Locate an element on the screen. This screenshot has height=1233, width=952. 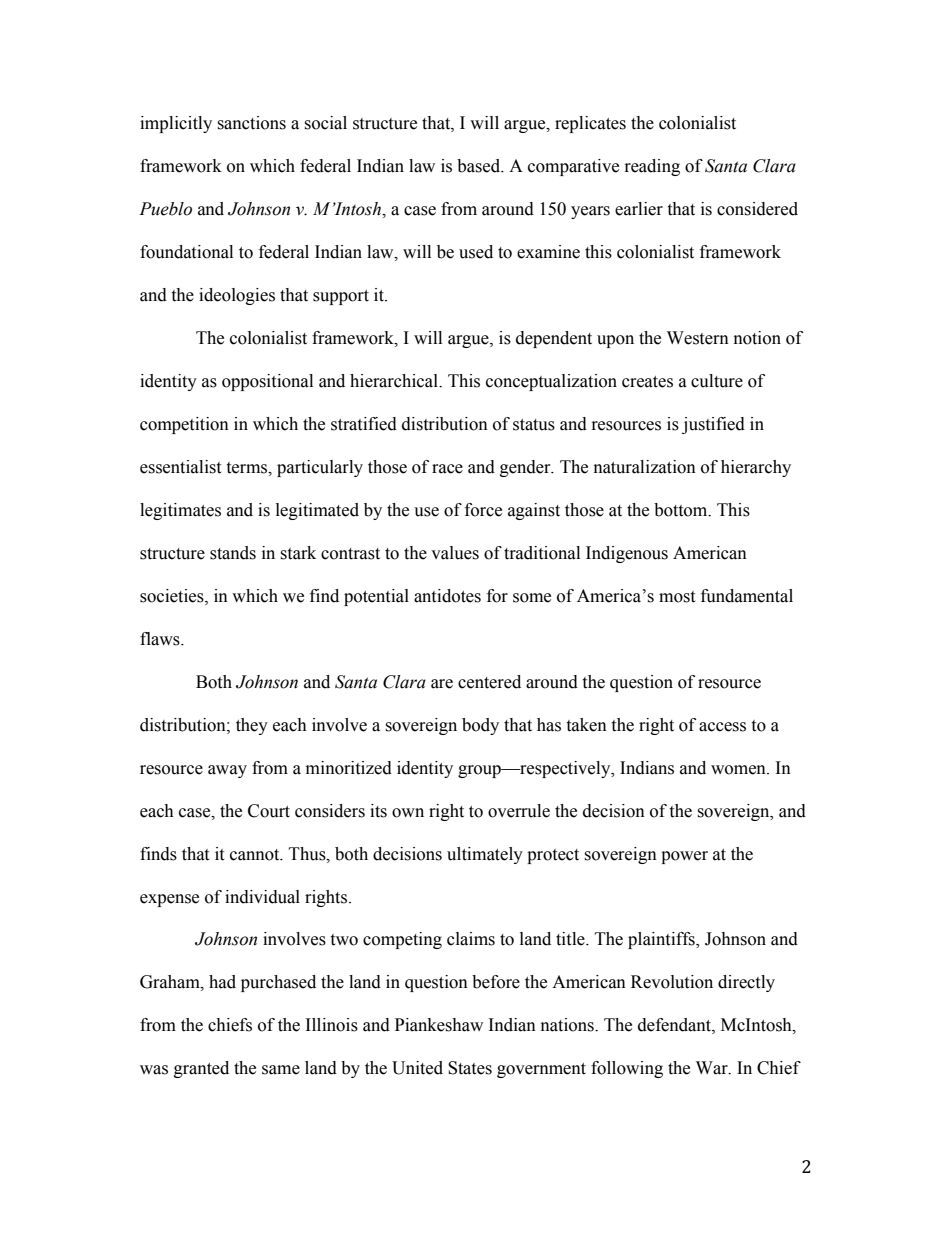
stands is located at coordinates (233, 553).
